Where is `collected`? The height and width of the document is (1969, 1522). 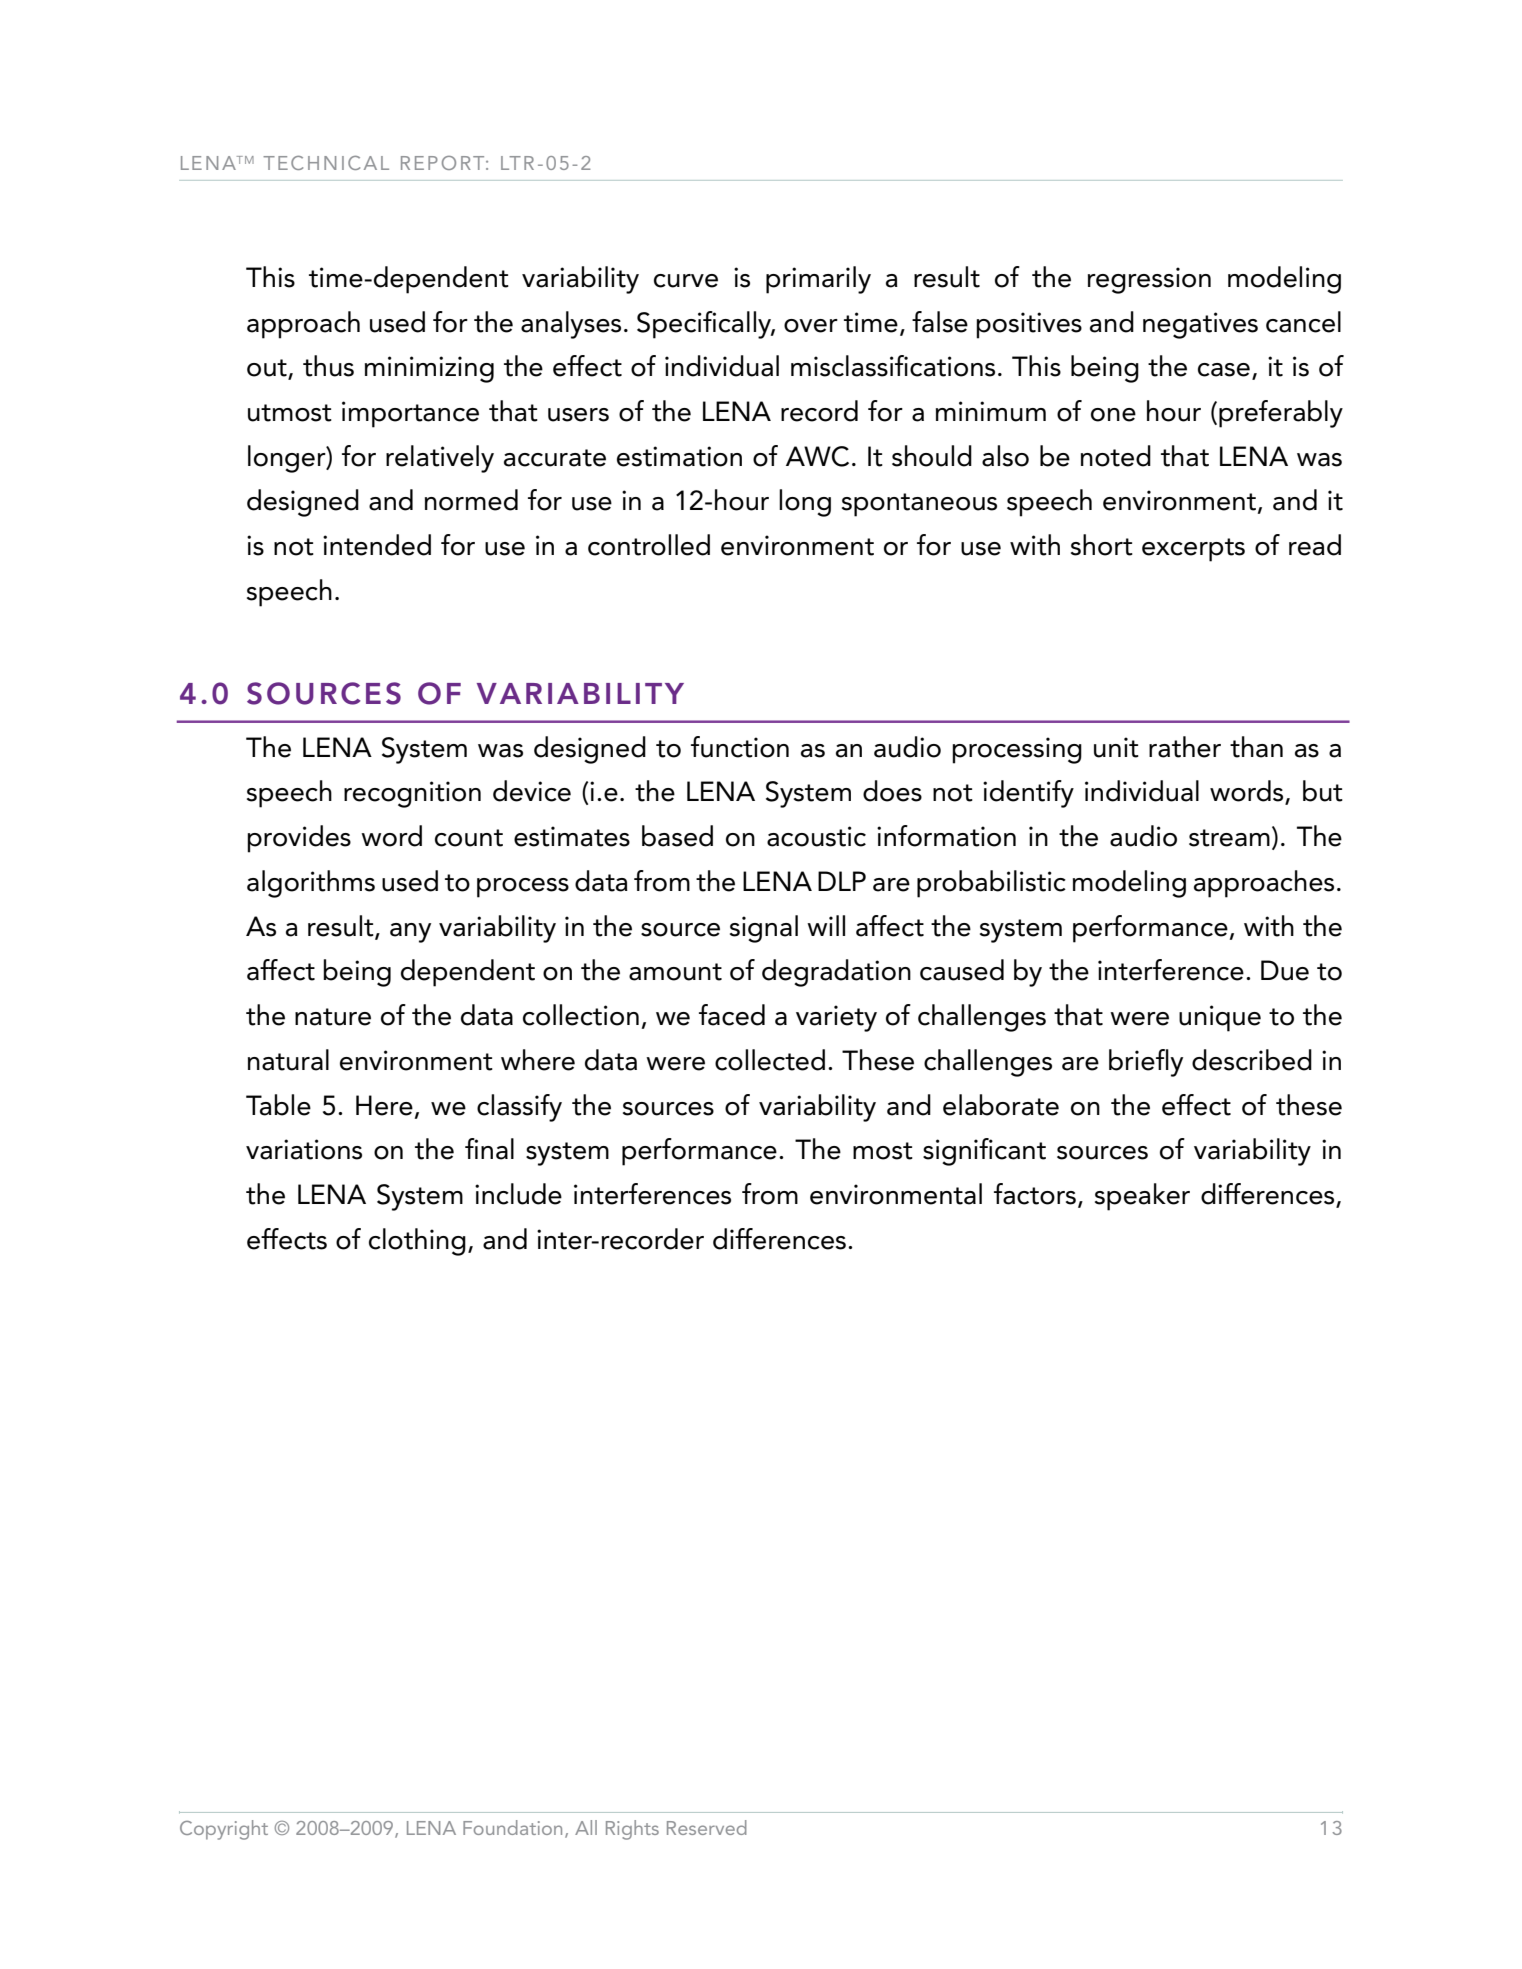
collected is located at coordinates (770, 1060).
